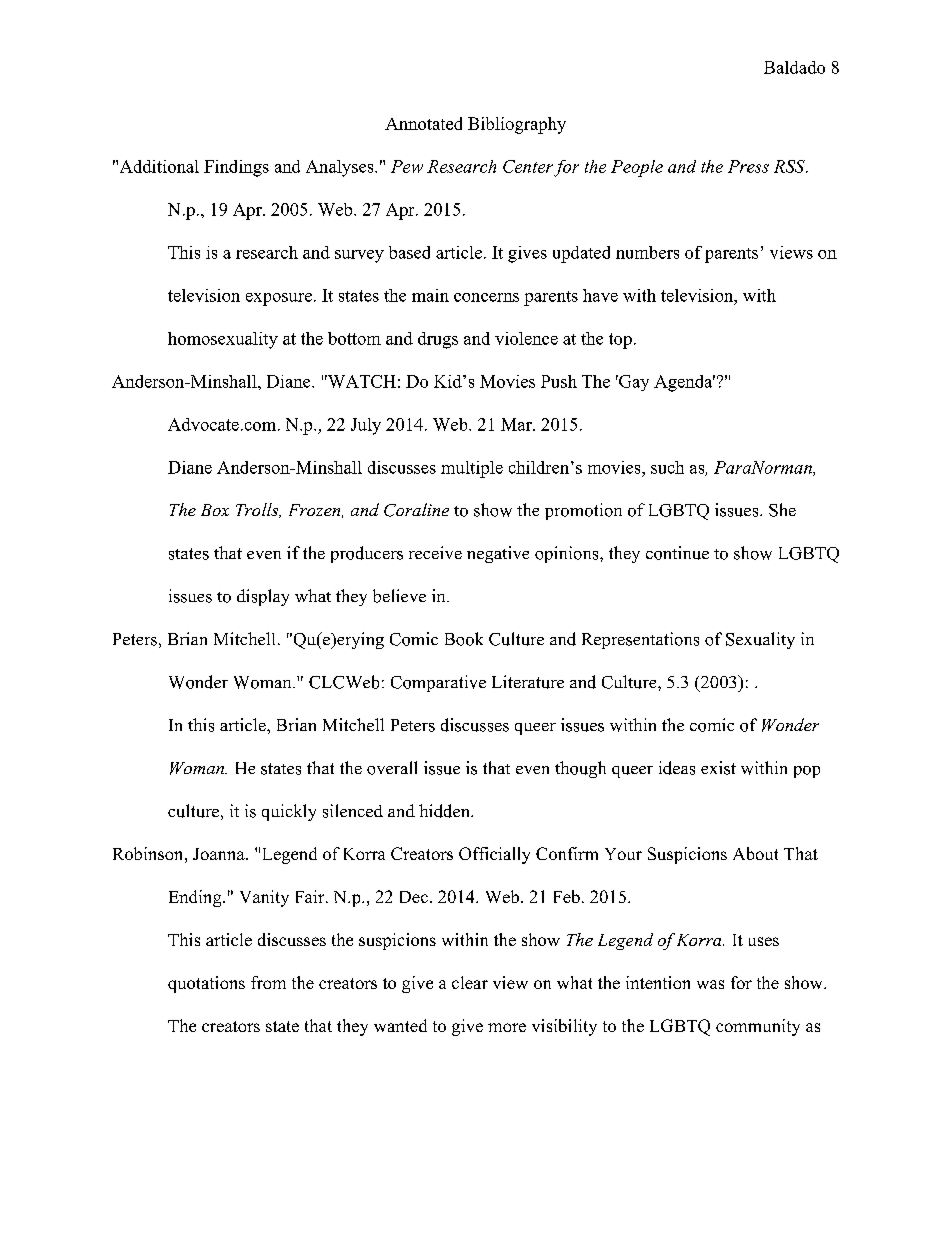 The height and width of the image is (1233, 952). What do you see at coordinates (263, 597) in the image?
I see `display` at bounding box center [263, 597].
